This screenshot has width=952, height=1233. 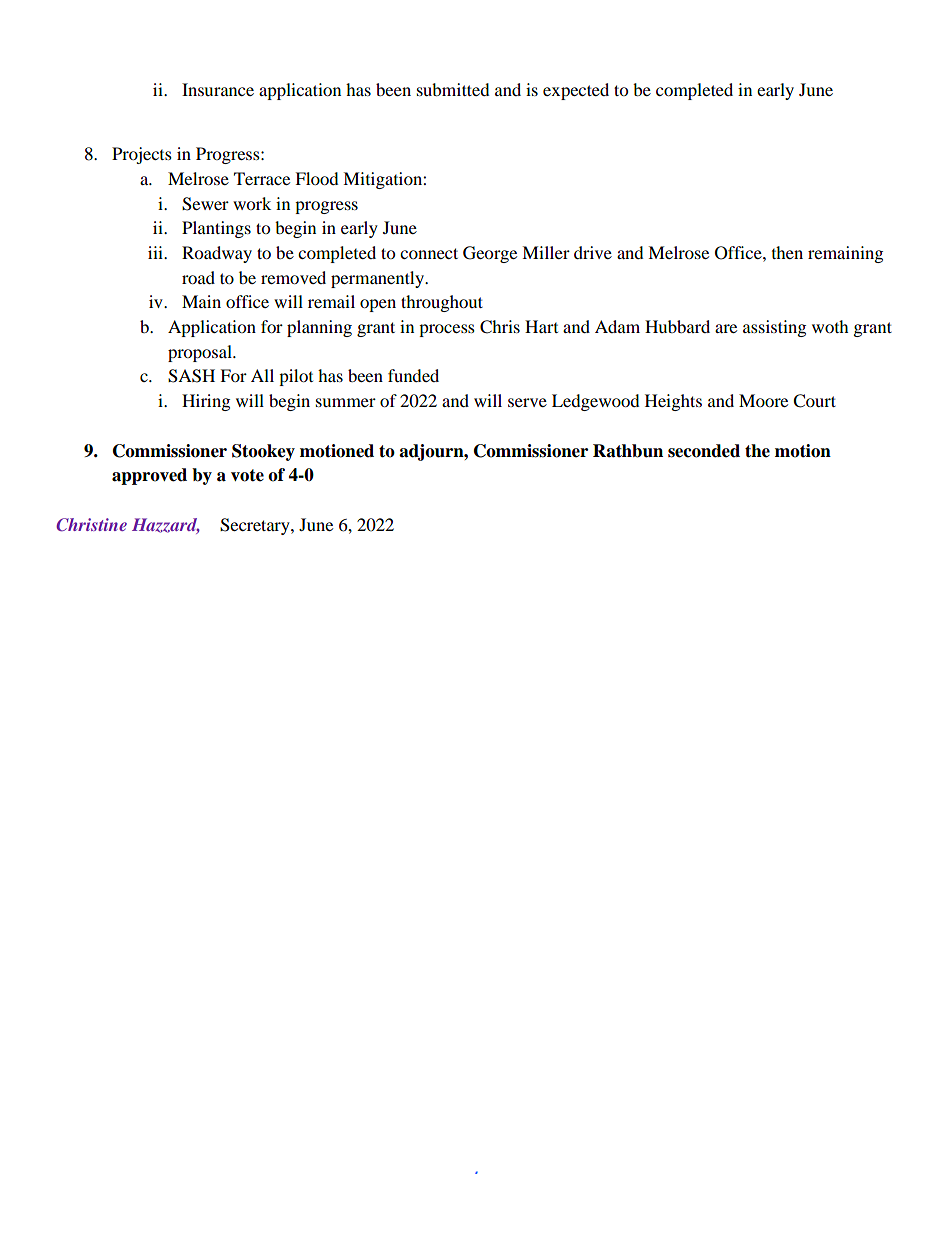 What do you see at coordinates (576, 91) in the screenshot?
I see `expected` at bounding box center [576, 91].
